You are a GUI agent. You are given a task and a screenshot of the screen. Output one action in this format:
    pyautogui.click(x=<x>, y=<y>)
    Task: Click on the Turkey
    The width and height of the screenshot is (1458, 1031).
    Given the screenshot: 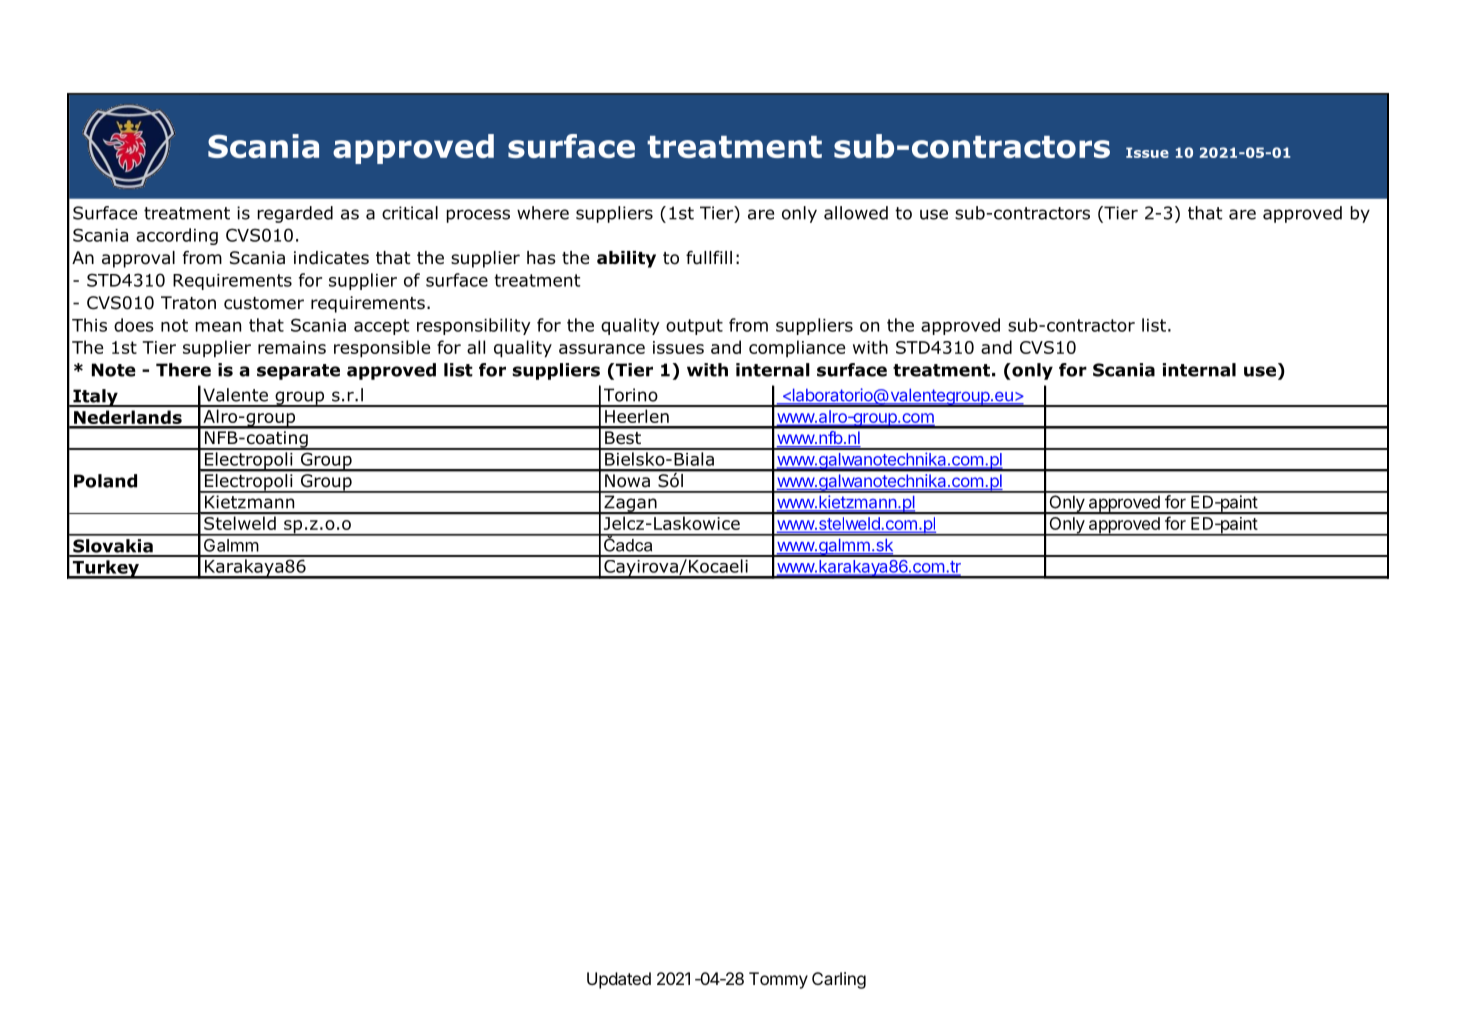 What is the action you would take?
    pyautogui.click(x=106, y=569)
